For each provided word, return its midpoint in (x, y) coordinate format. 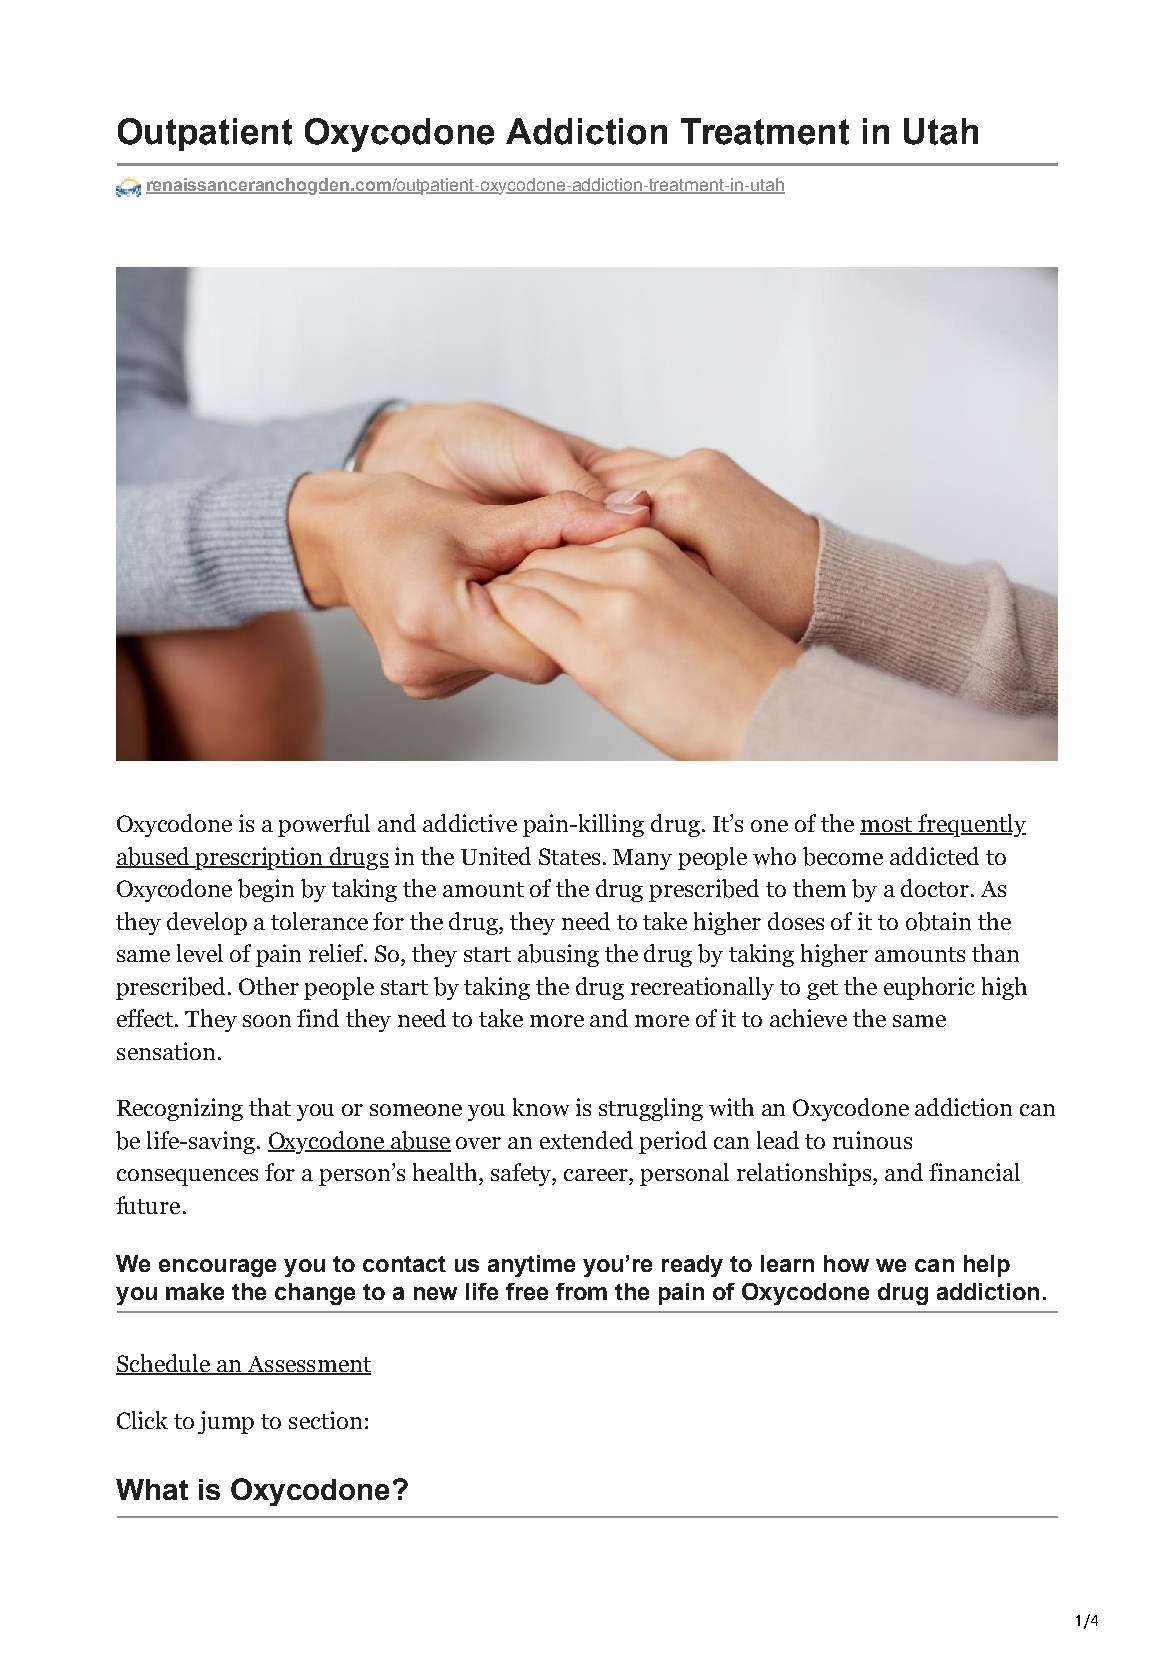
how (846, 1263)
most (887, 826)
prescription (260, 858)
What (152, 1489)
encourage (217, 1268)
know (541, 1107)
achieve (808, 1018)
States (569, 856)
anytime (531, 1266)
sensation (166, 1051)
